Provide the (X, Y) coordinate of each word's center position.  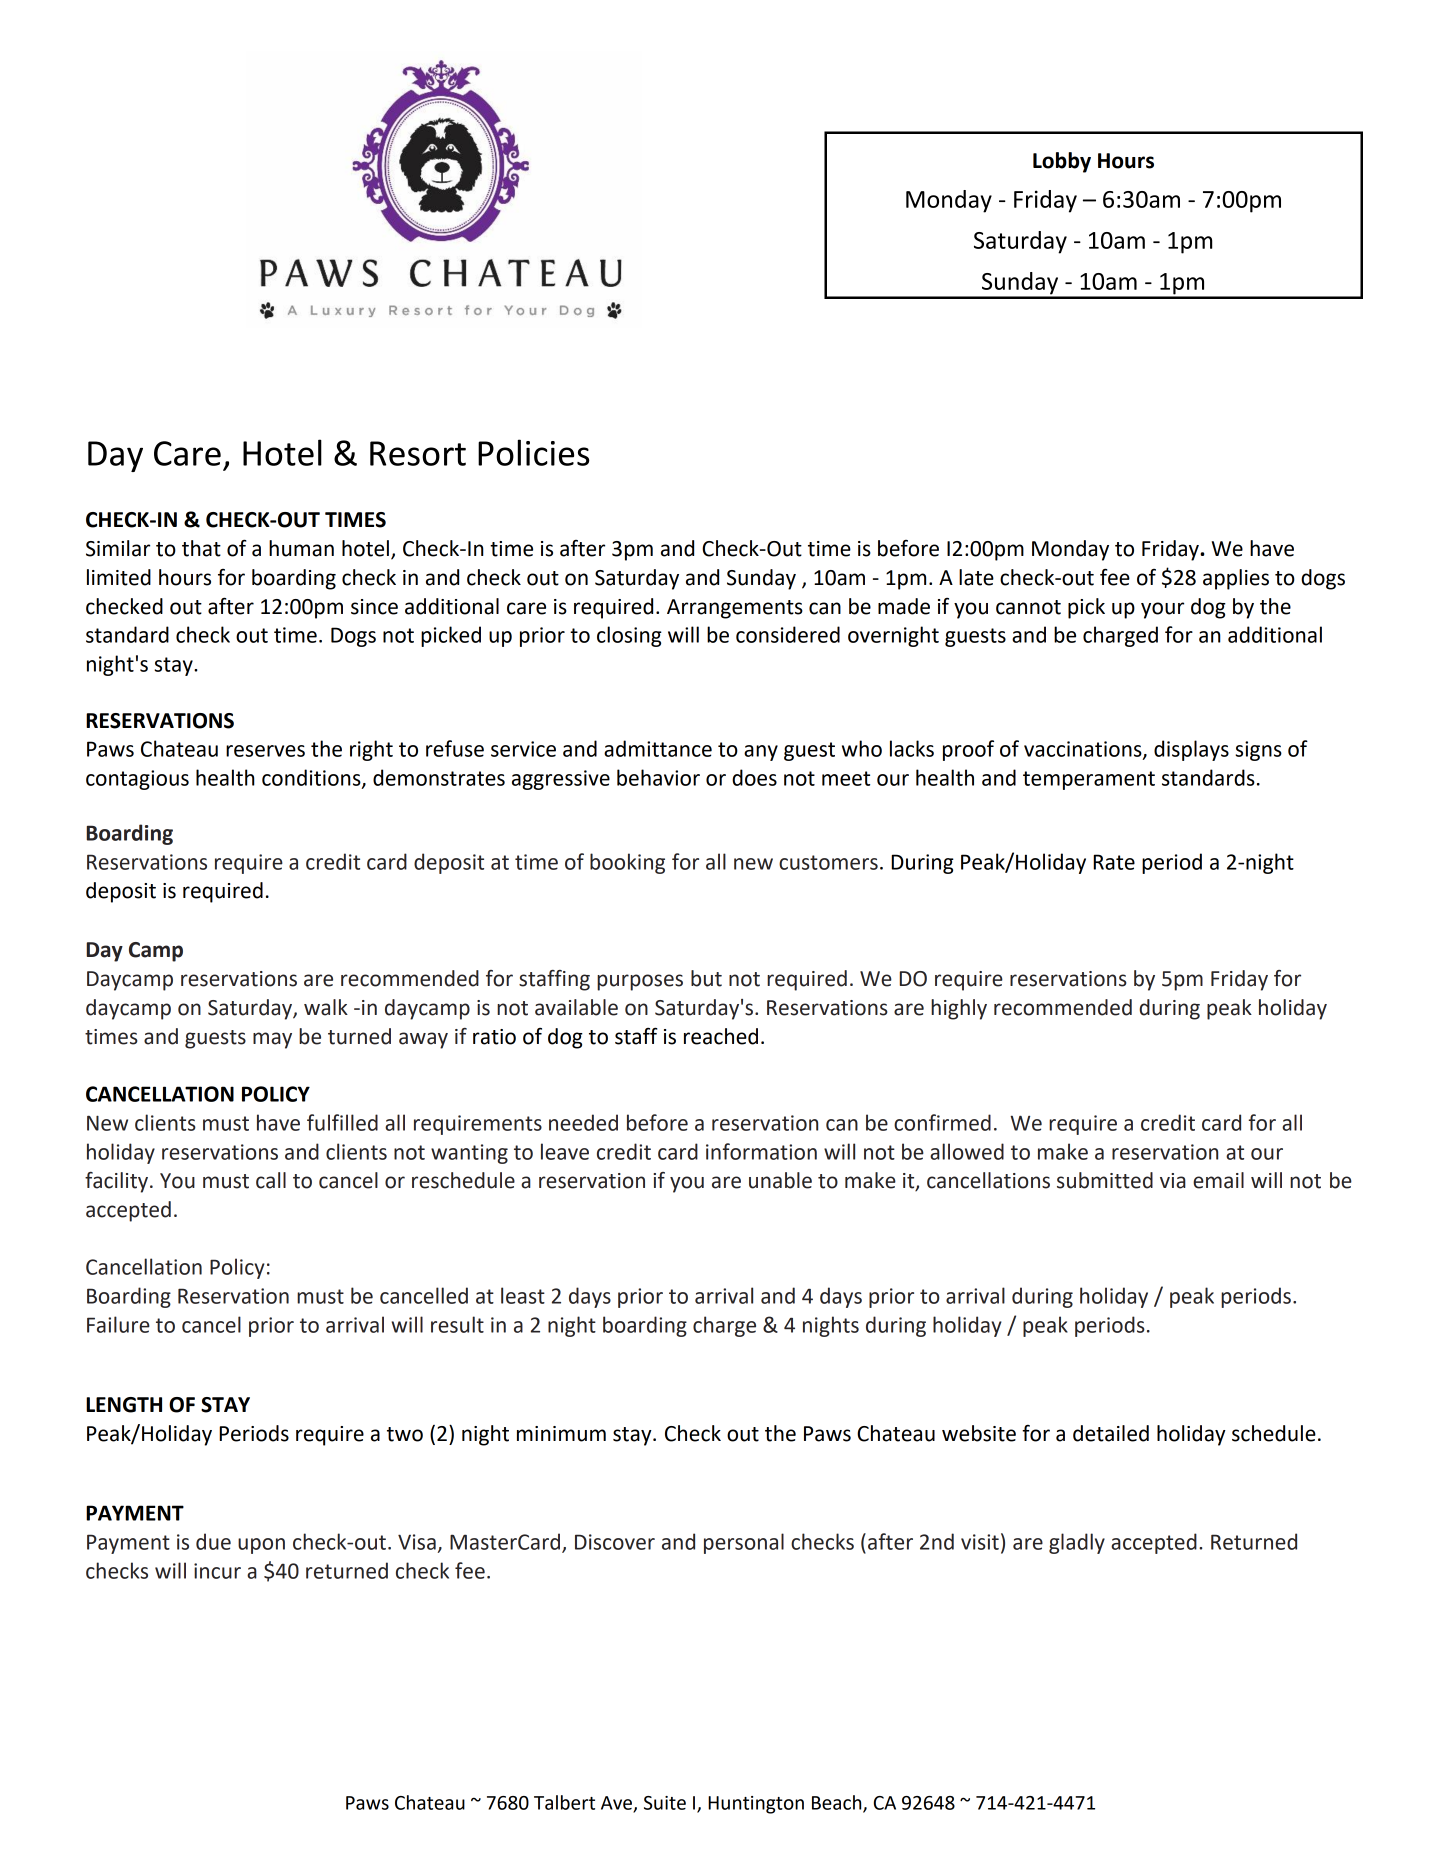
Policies (534, 452)
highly (959, 1009)
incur (217, 1571)
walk (326, 1007)
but (706, 978)
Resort (418, 453)
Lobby (1062, 162)
